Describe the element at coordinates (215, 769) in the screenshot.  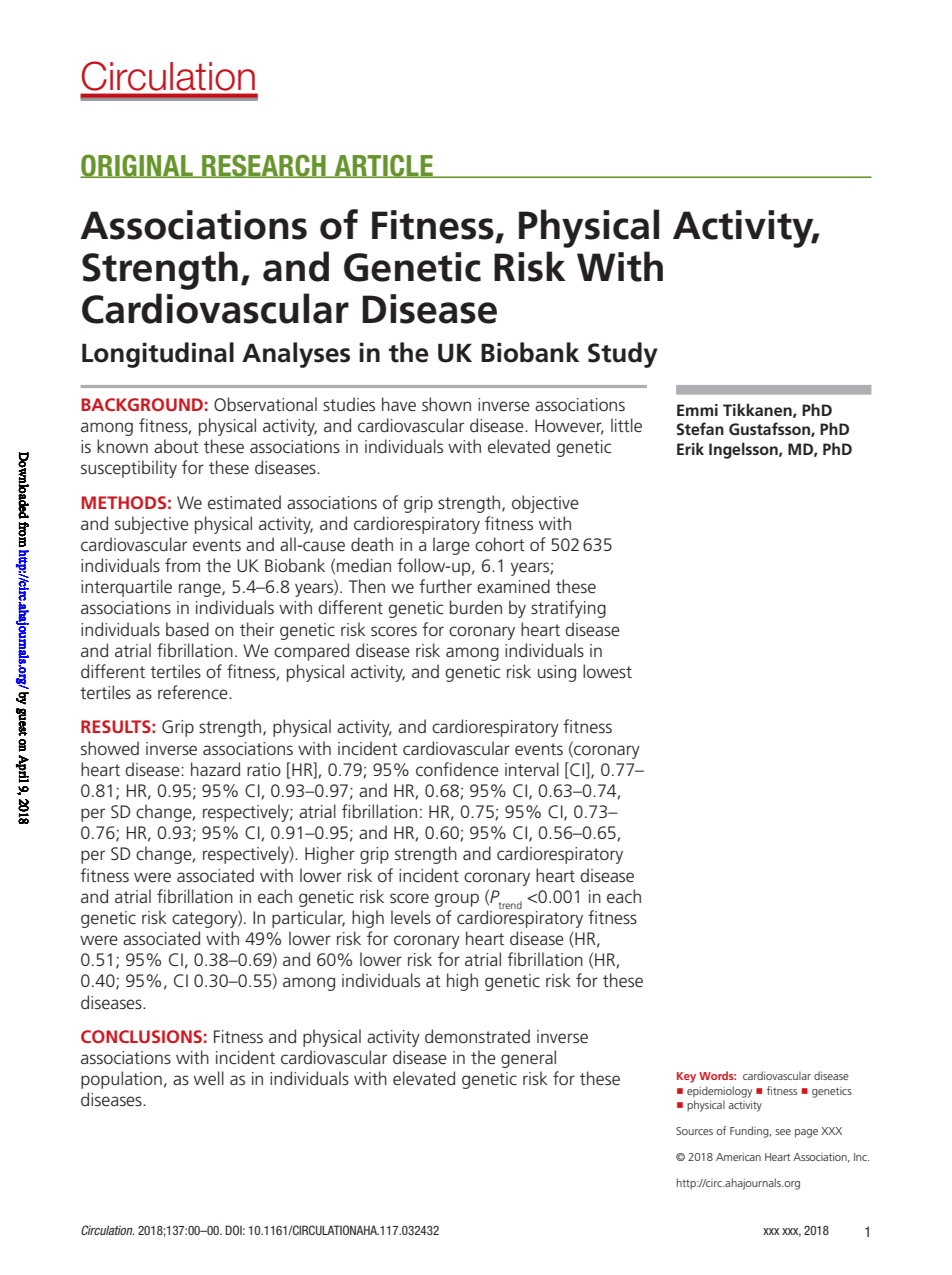
I see `hazard` at that location.
